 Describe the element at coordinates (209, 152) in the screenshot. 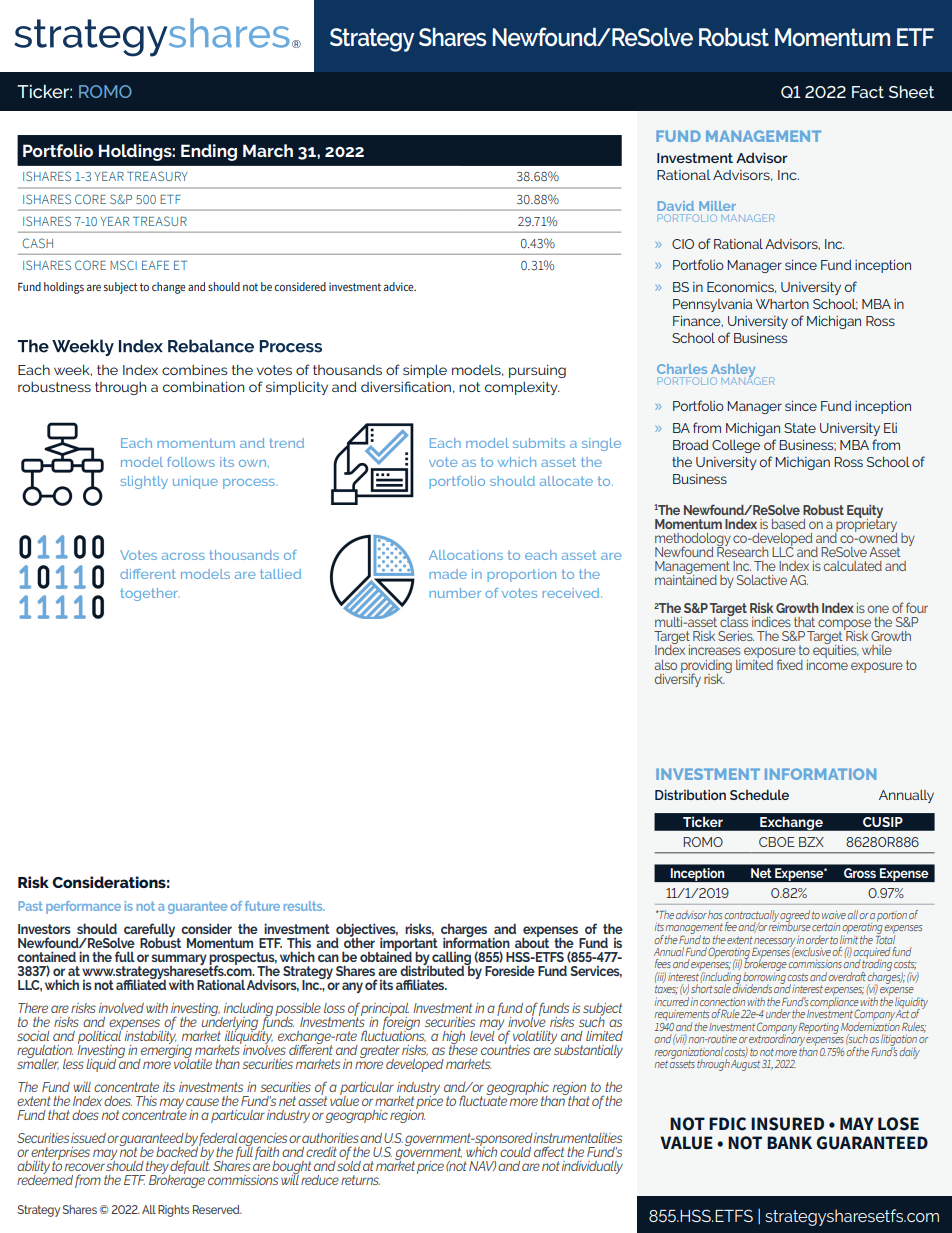

I see `Ending` at that location.
